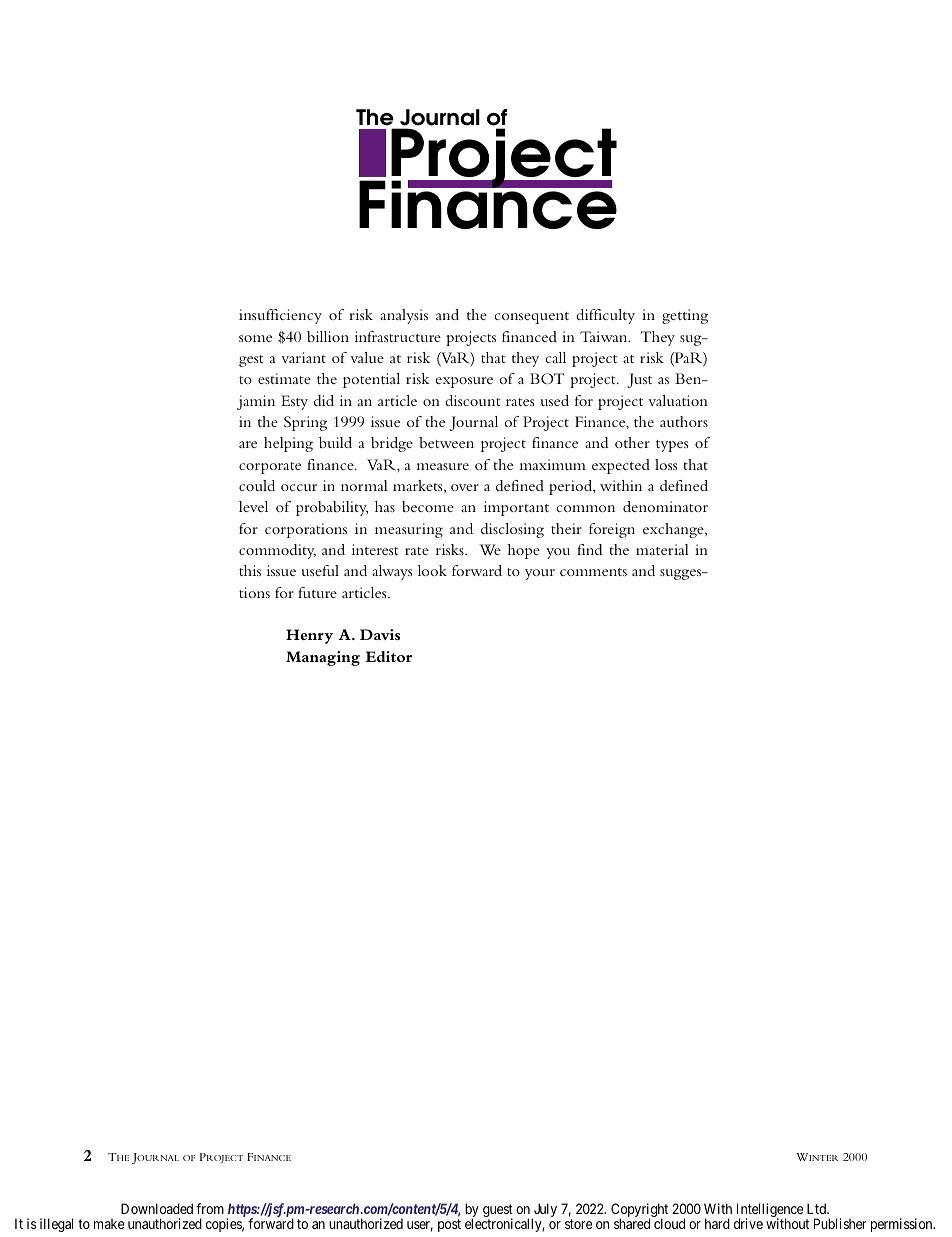 Image resolution: width=952 pixels, height=1237 pixels. Describe the element at coordinates (250, 570) in the screenshot. I see `this` at that location.
